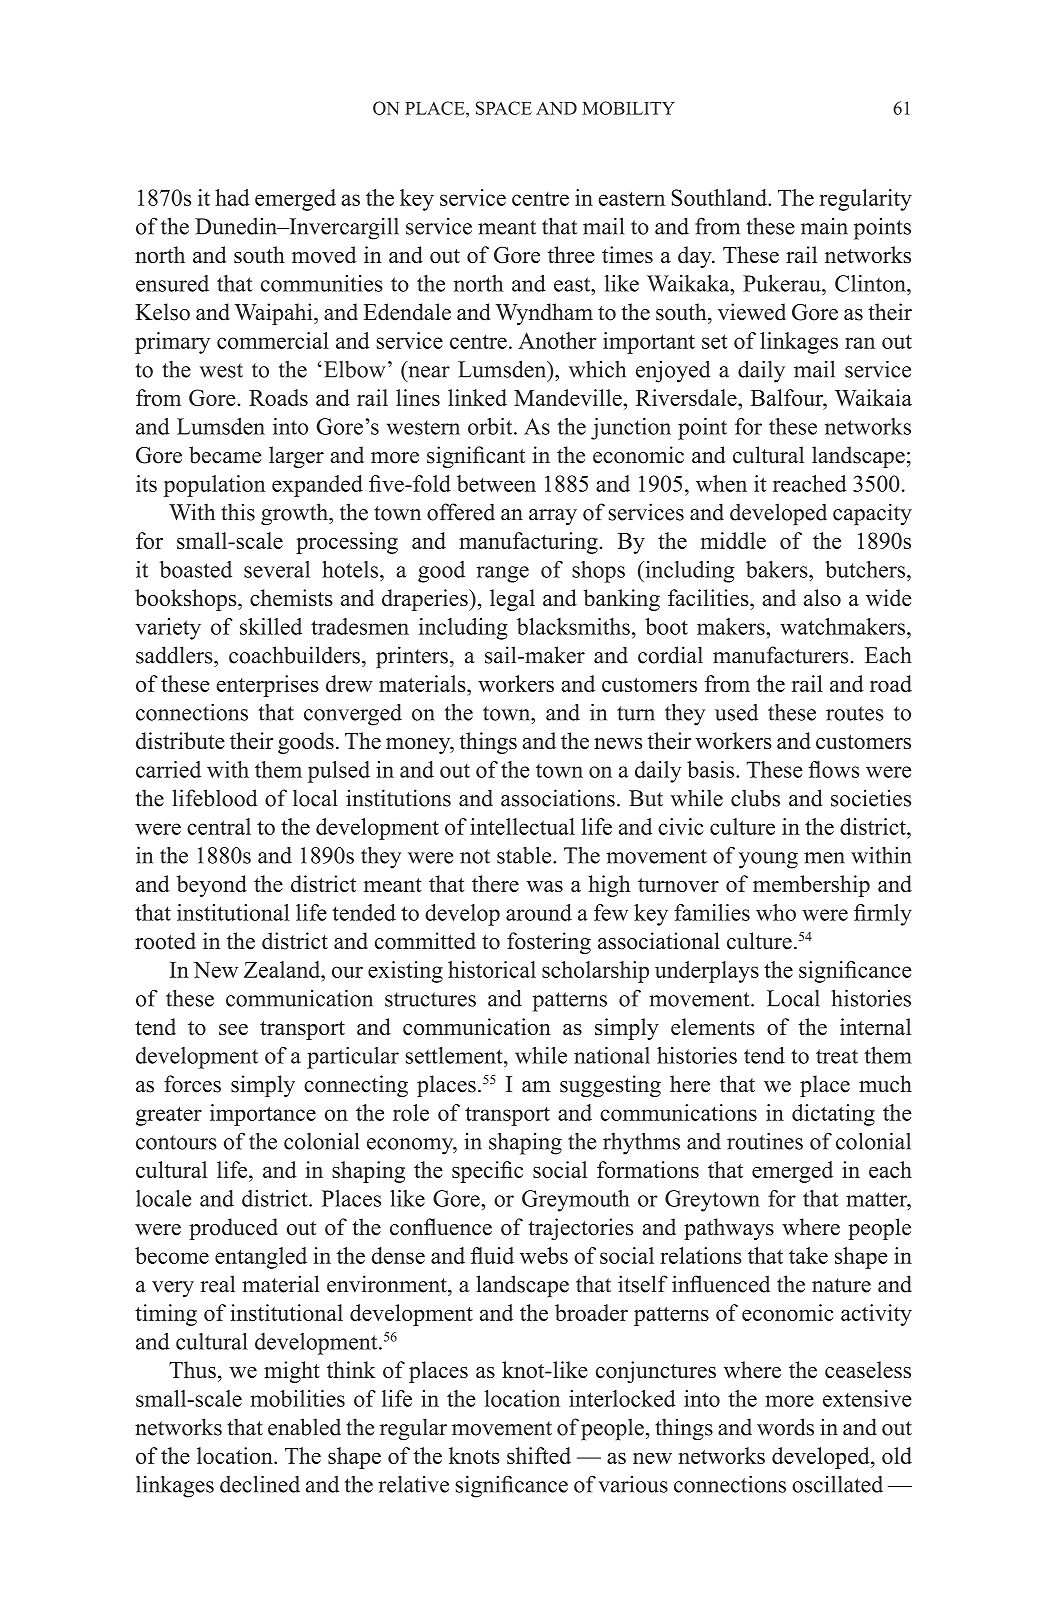 The height and width of the screenshot is (1621, 1047). Describe the element at coordinates (260, 1484) in the screenshot. I see `declined` at that location.
